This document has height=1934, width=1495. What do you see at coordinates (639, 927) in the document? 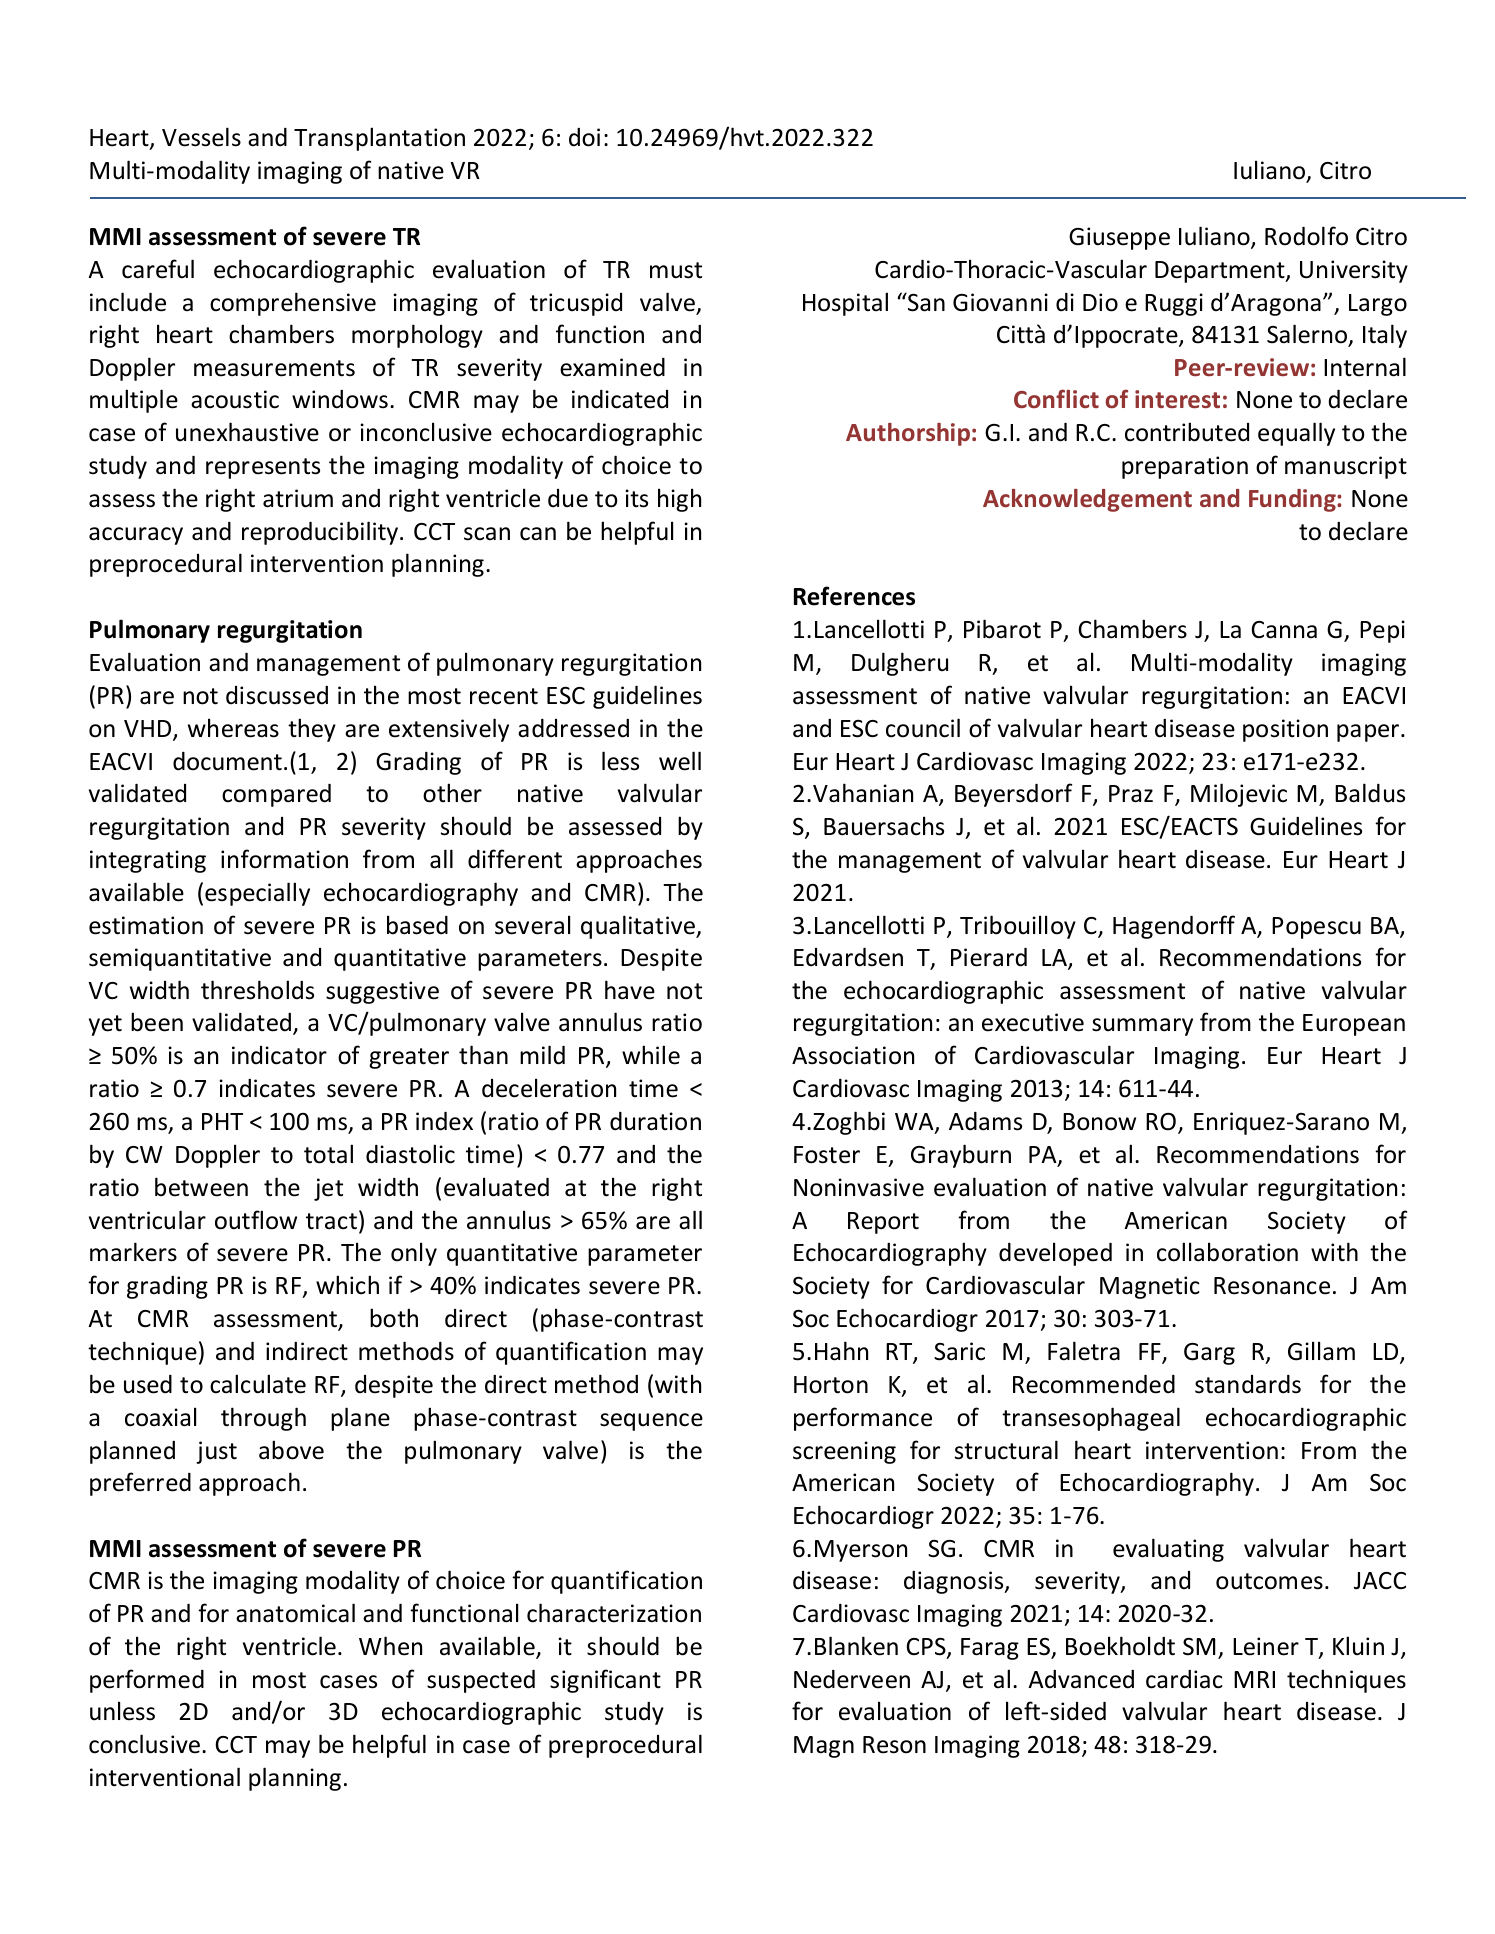
I see `qualitative` at bounding box center [639, 927].
